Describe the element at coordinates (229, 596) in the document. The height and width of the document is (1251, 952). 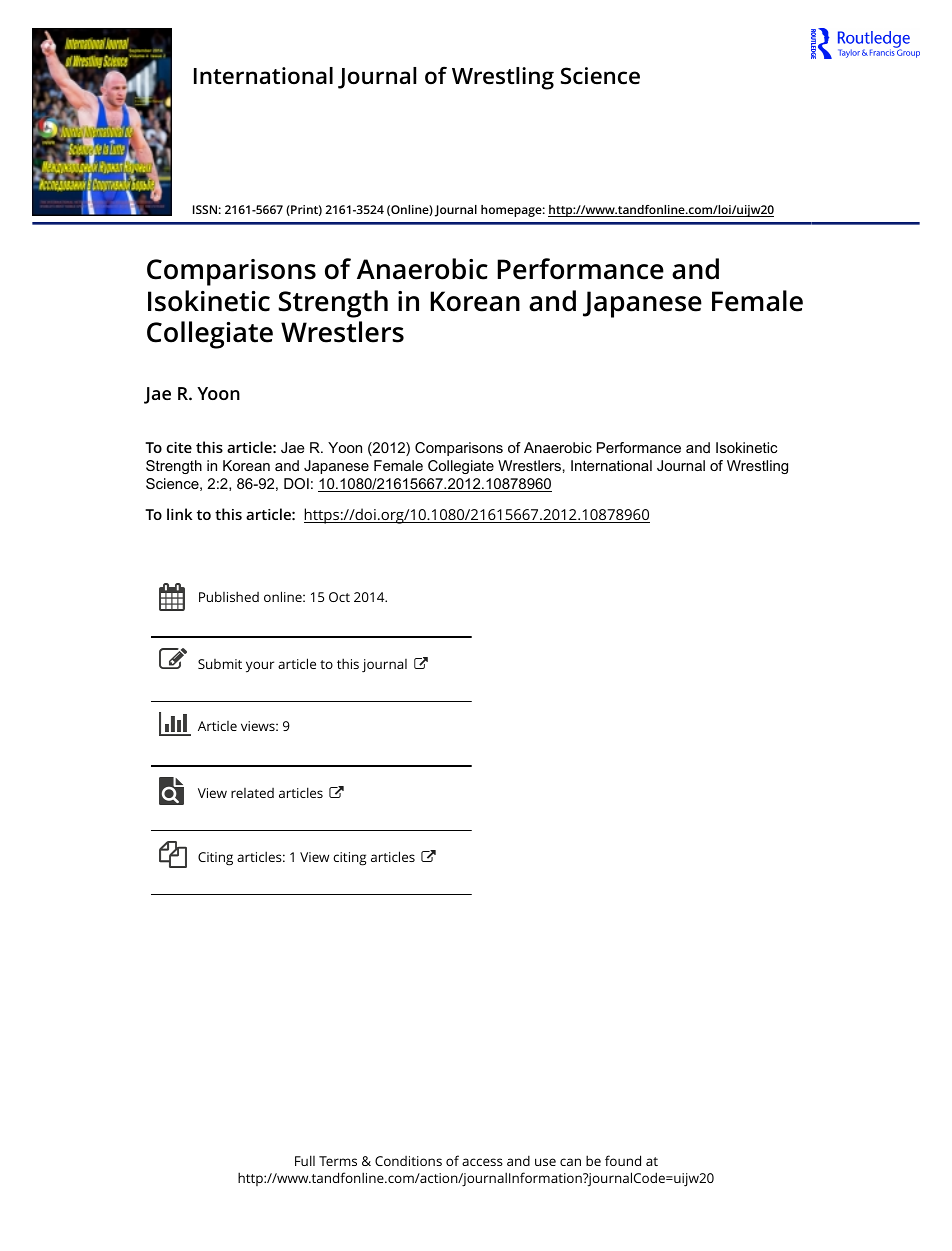
I see `Published` at that location.
